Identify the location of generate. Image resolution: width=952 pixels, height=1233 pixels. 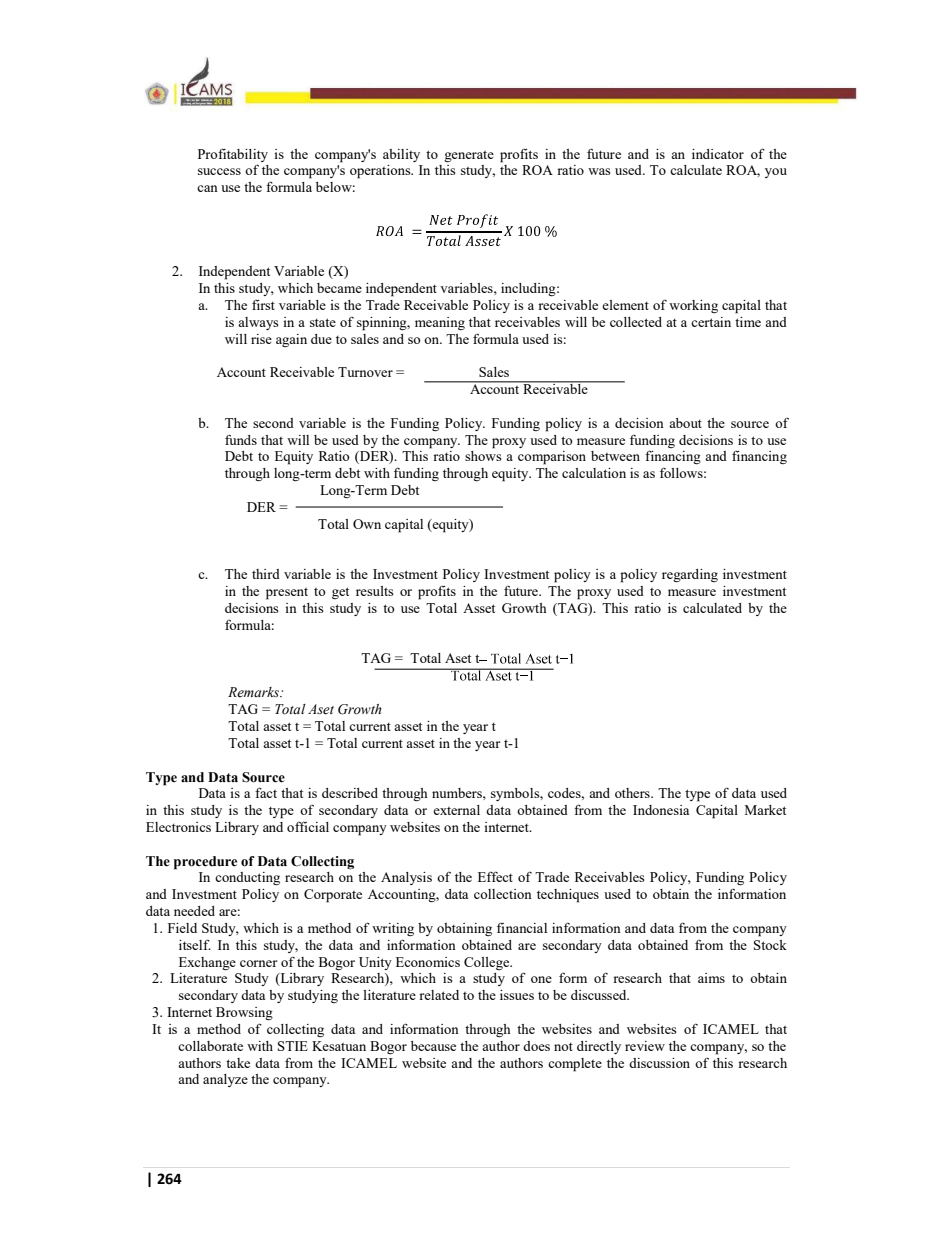
(469, 156).
